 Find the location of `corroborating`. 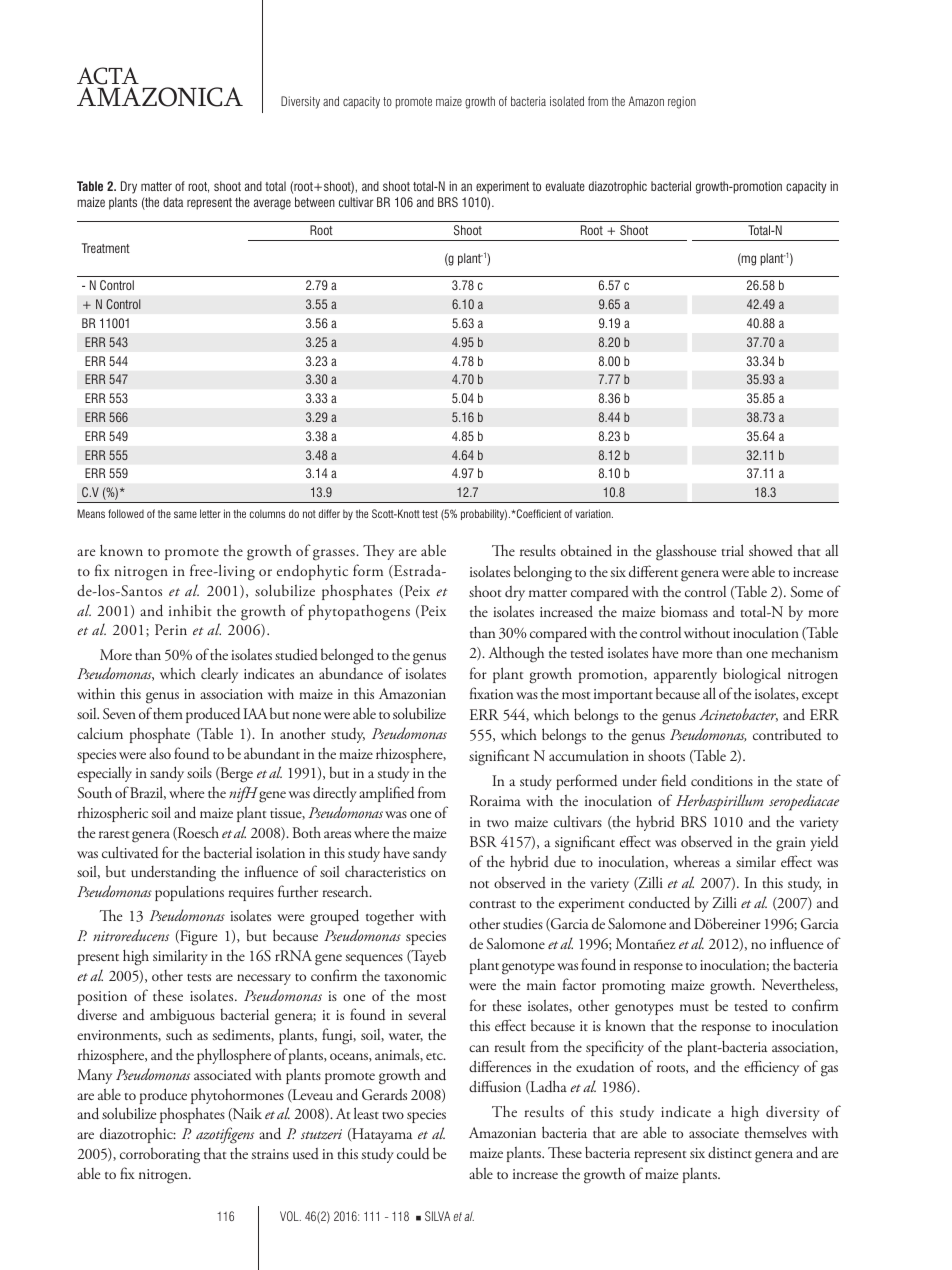

corroborating is located at coordinates (160, 1155).
